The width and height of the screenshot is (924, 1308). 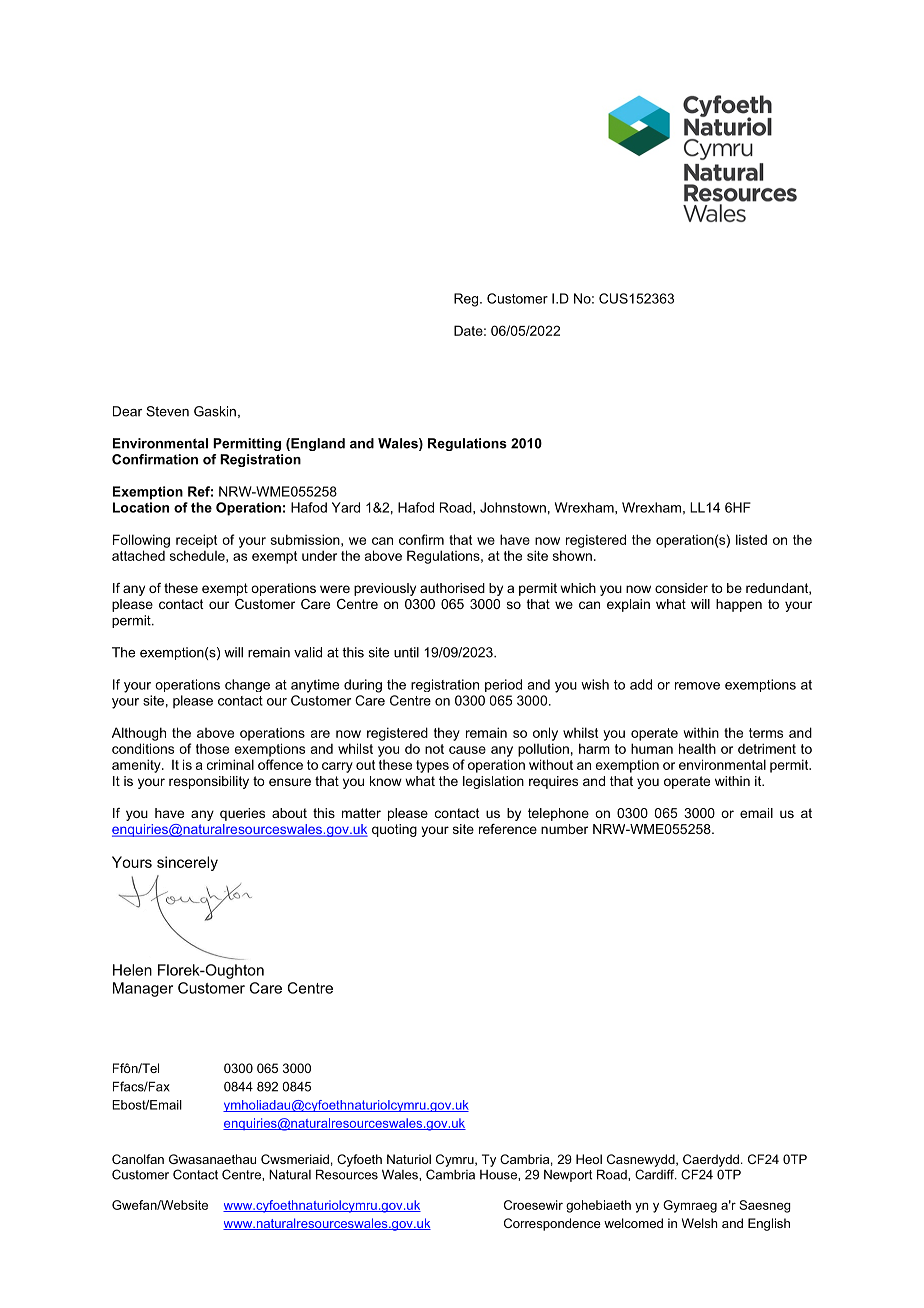 What do you see at coordinates (739, 605) in the screenshot?
I see `happen` at bounding box center [739, 605].
